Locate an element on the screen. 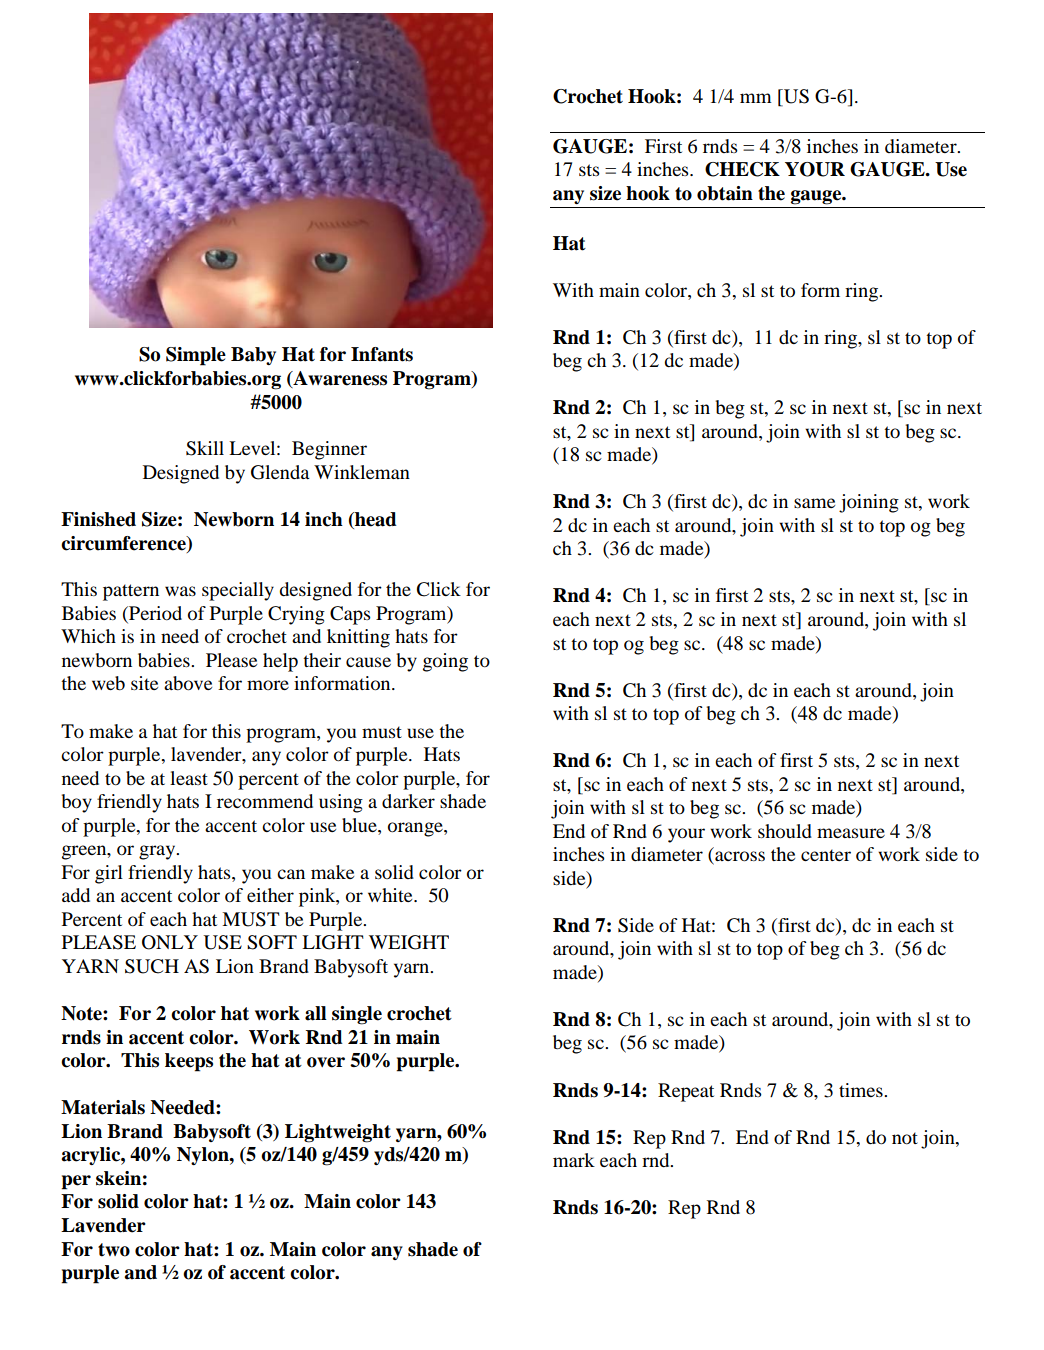 This screenshot has height=1350, width=1044. obtain is located at coordinates (725, 193).
